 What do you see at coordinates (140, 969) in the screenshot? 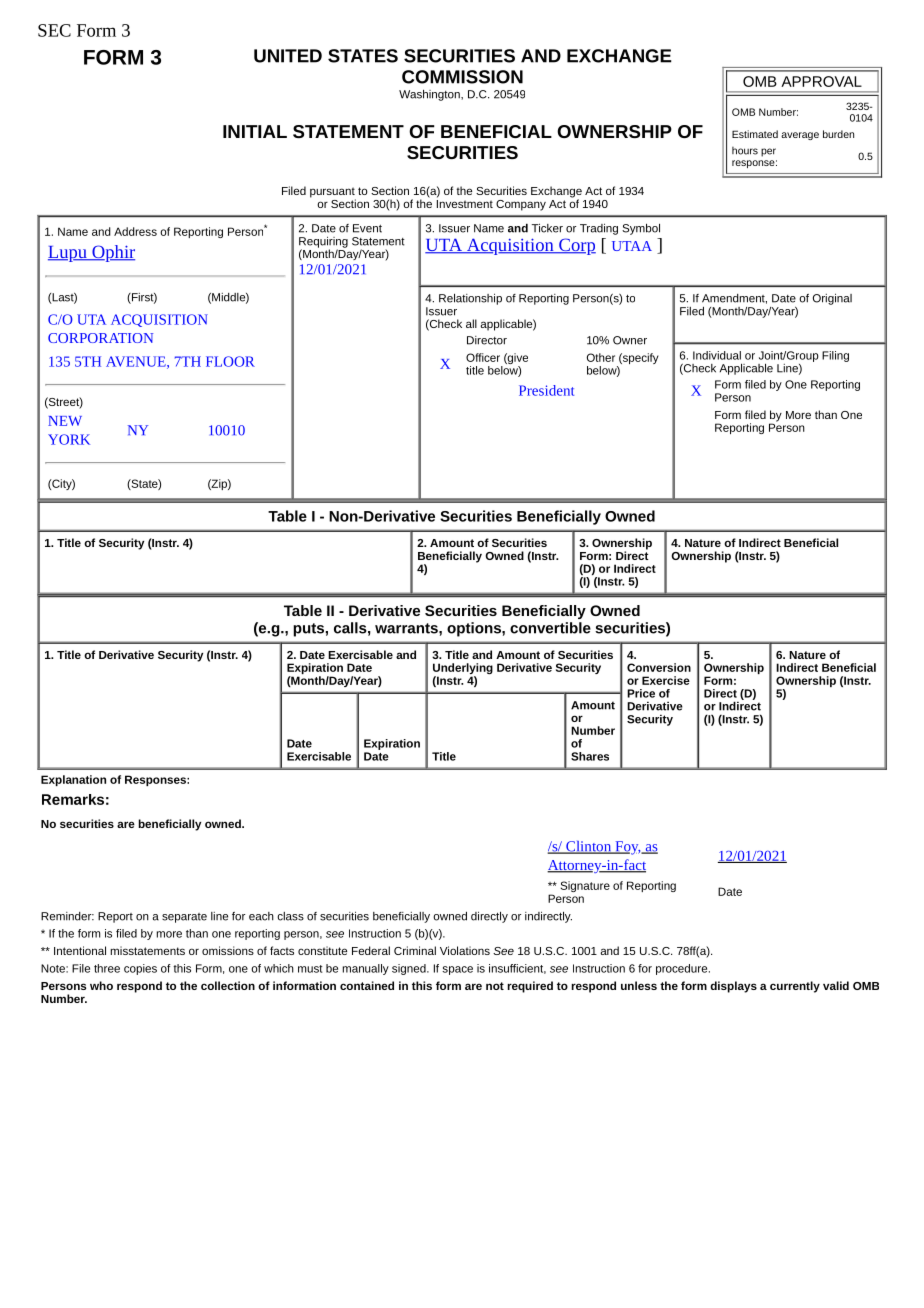
I see `copies` at bounding box center [140, 969].
